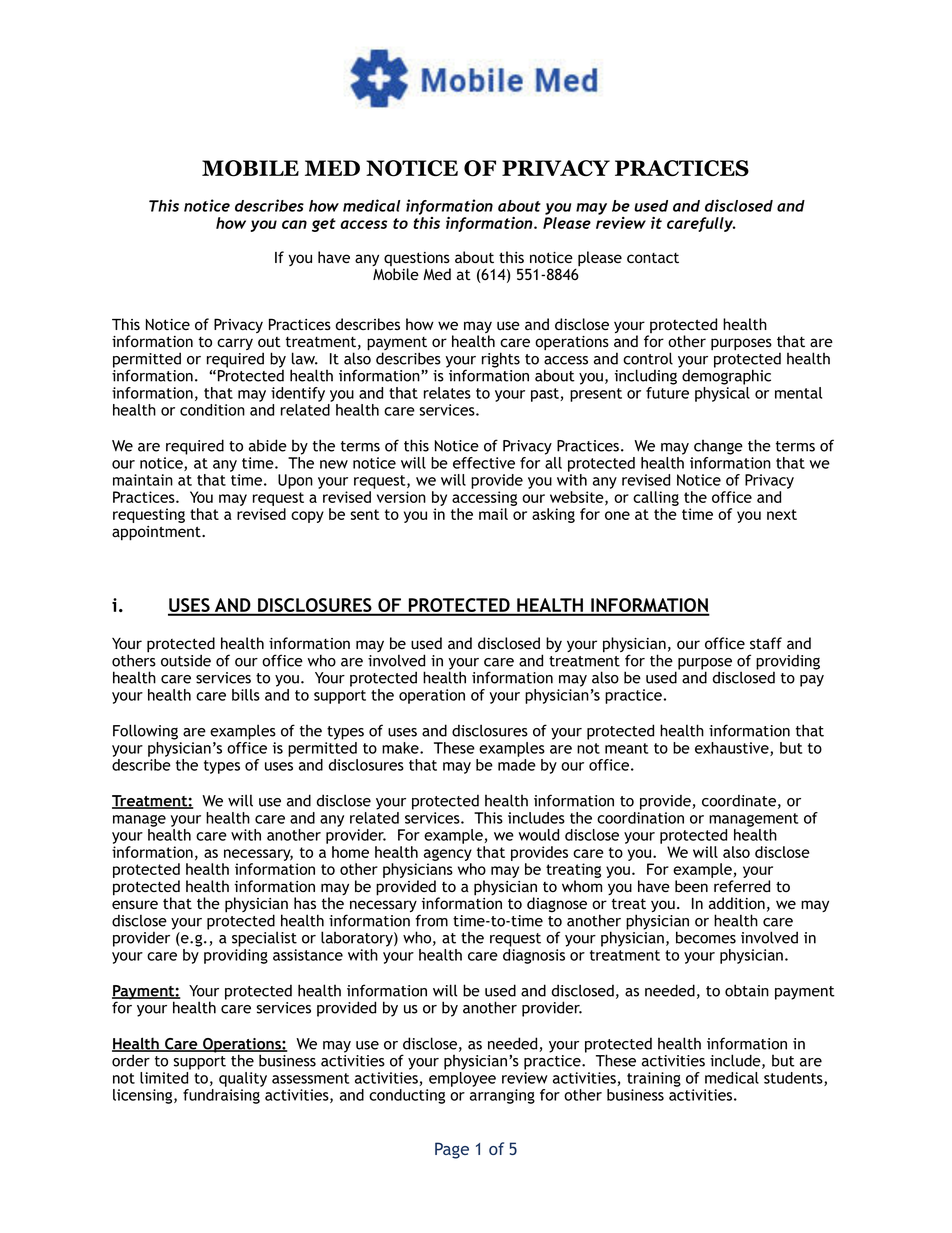 Image resolution: width=952 pixels, height=1233 pixels. What do you see at coordinates (452, 1150) in the screenshot?
I see `Page` at bounding box center [452, 1150].
